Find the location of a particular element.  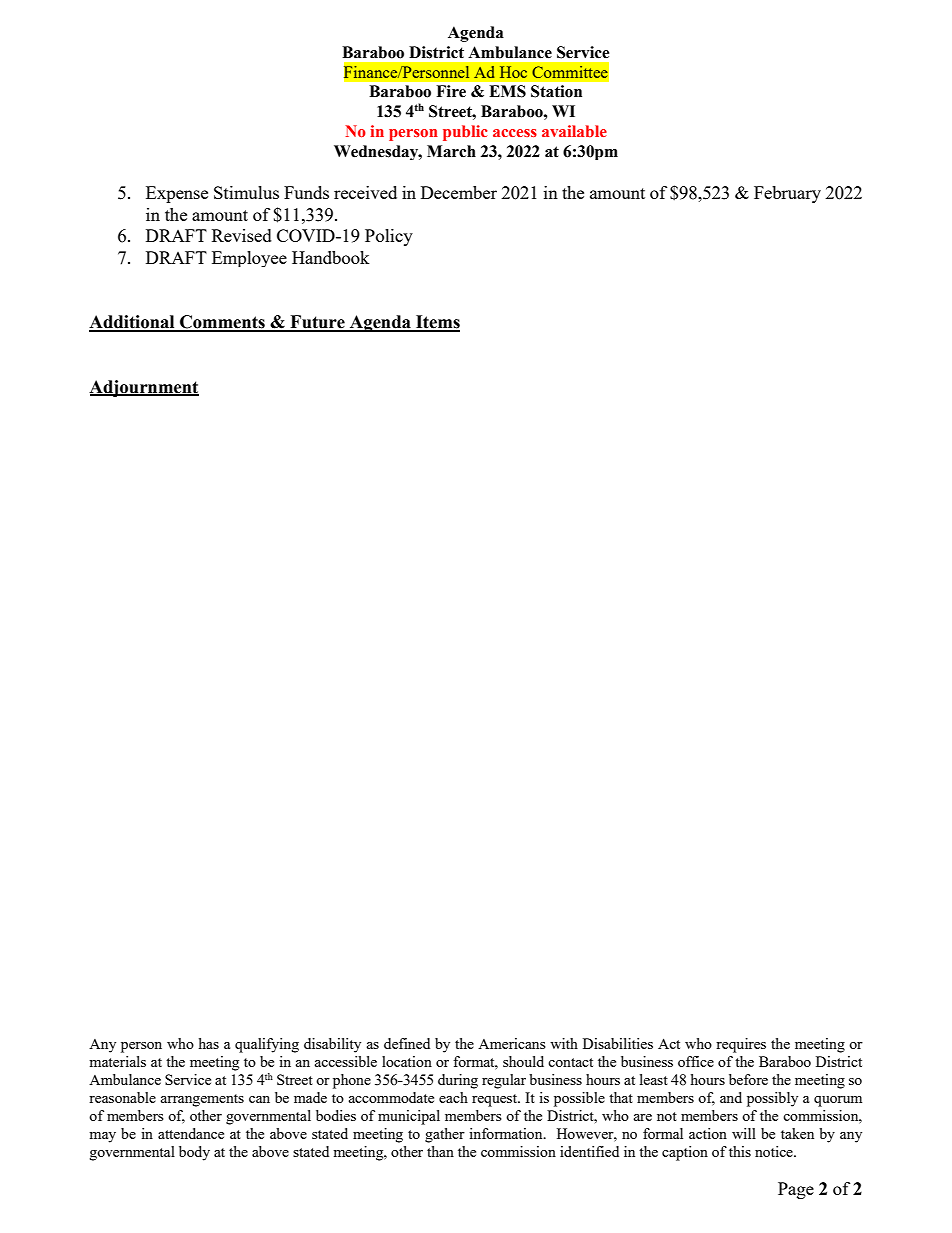

this is located at coordinates (740, 1151).
